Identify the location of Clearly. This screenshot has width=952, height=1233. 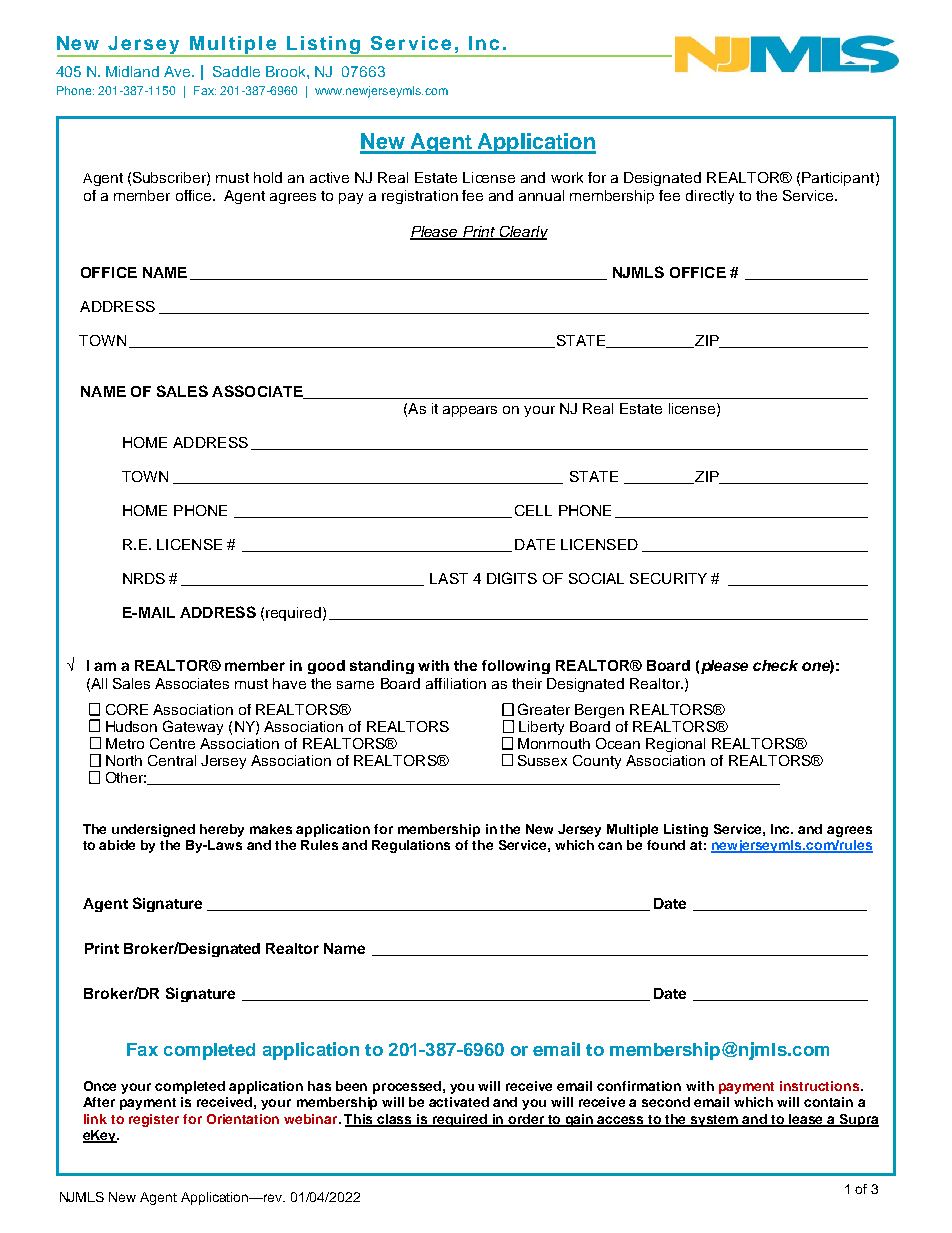
(522, 233).
